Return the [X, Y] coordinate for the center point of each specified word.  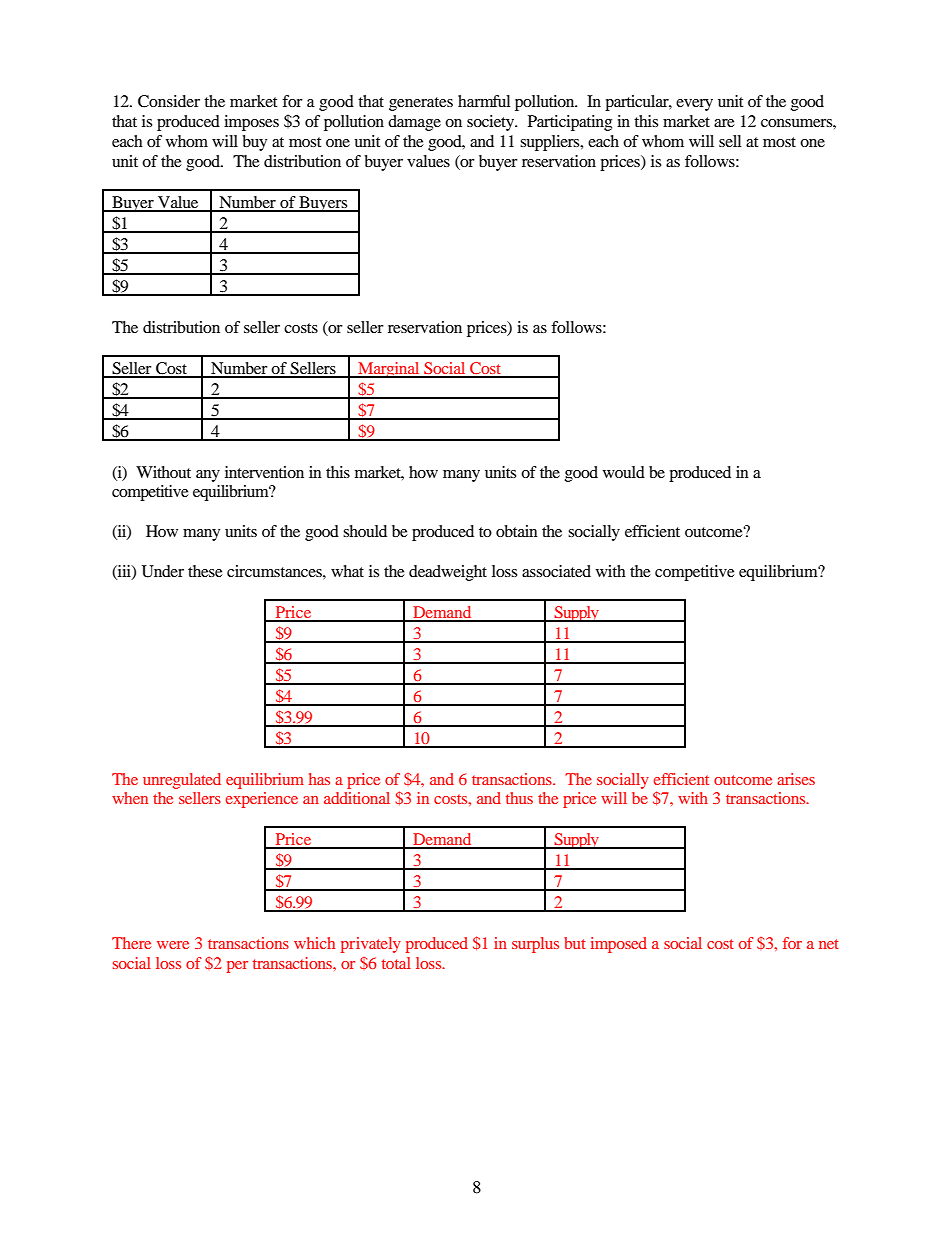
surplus [535, 945]
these [205, 571]
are [724, 123]
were [173, 945]
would [624, 472]
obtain [517, 531]
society [491, 123]
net [829, 944]
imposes [251, 123]
